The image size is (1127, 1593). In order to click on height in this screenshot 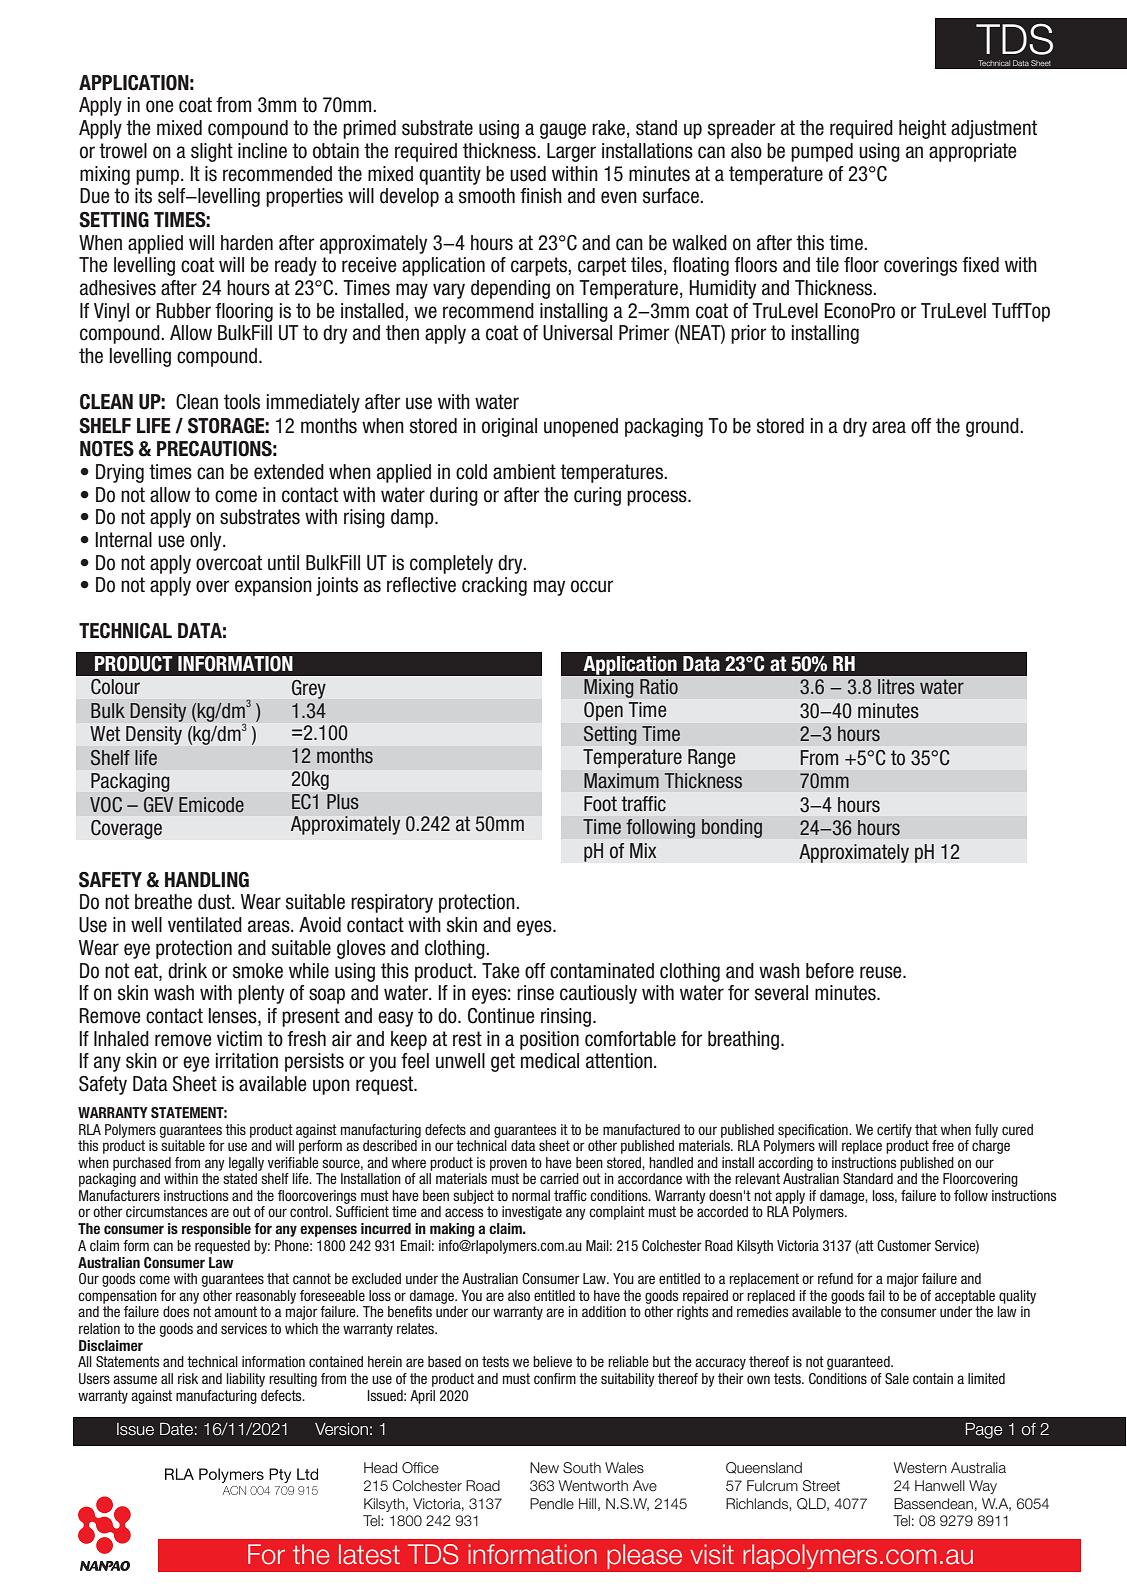, I will do `click(922, 129)`.
